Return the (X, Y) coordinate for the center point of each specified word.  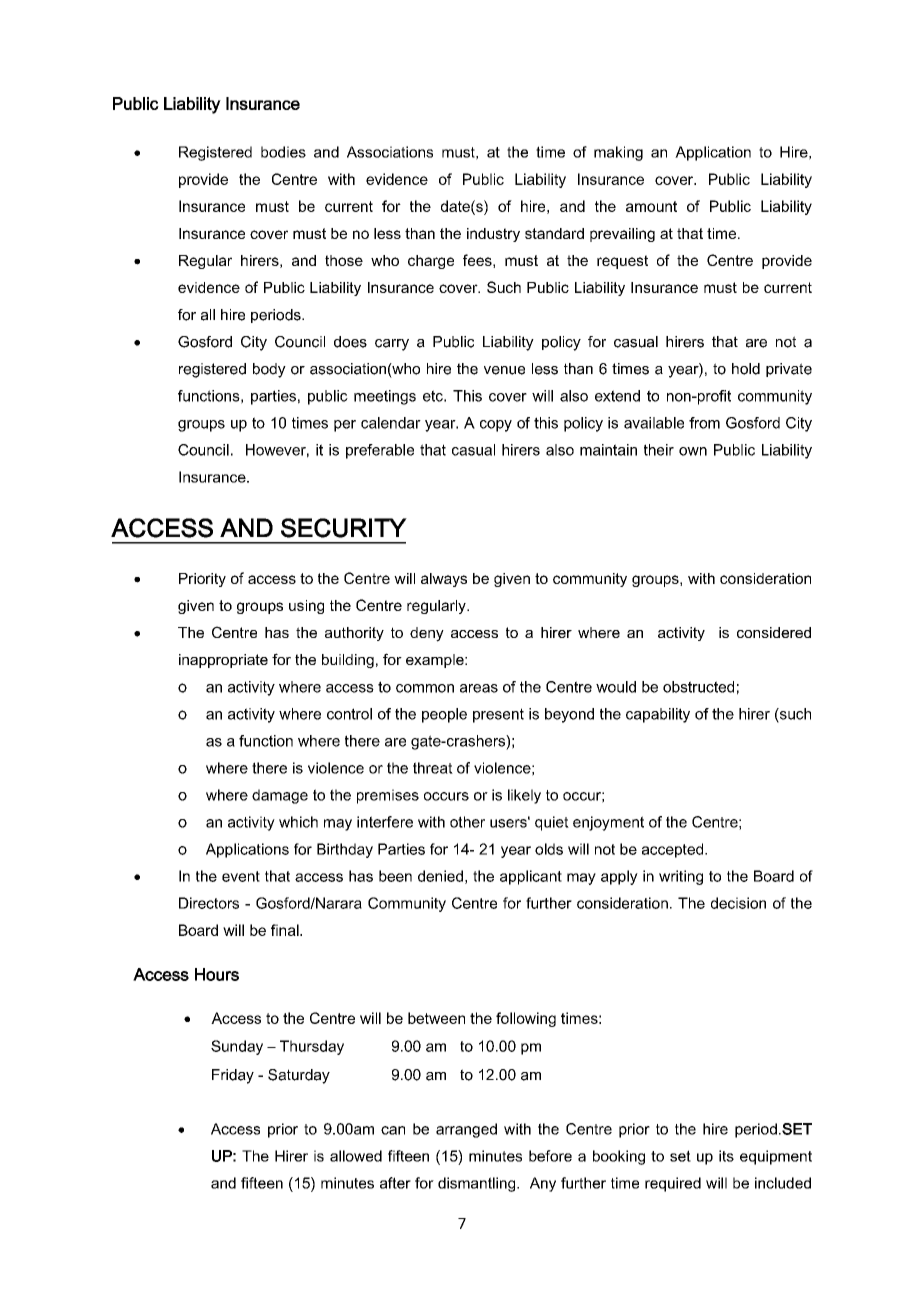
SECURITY (344, 528)
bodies (283, 152)
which (298, 822)
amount (651, 206)
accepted (674, 850)
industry (493, 235)
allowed (356, 1156)
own (693, 451)
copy (496, 426)
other (467, 822)
